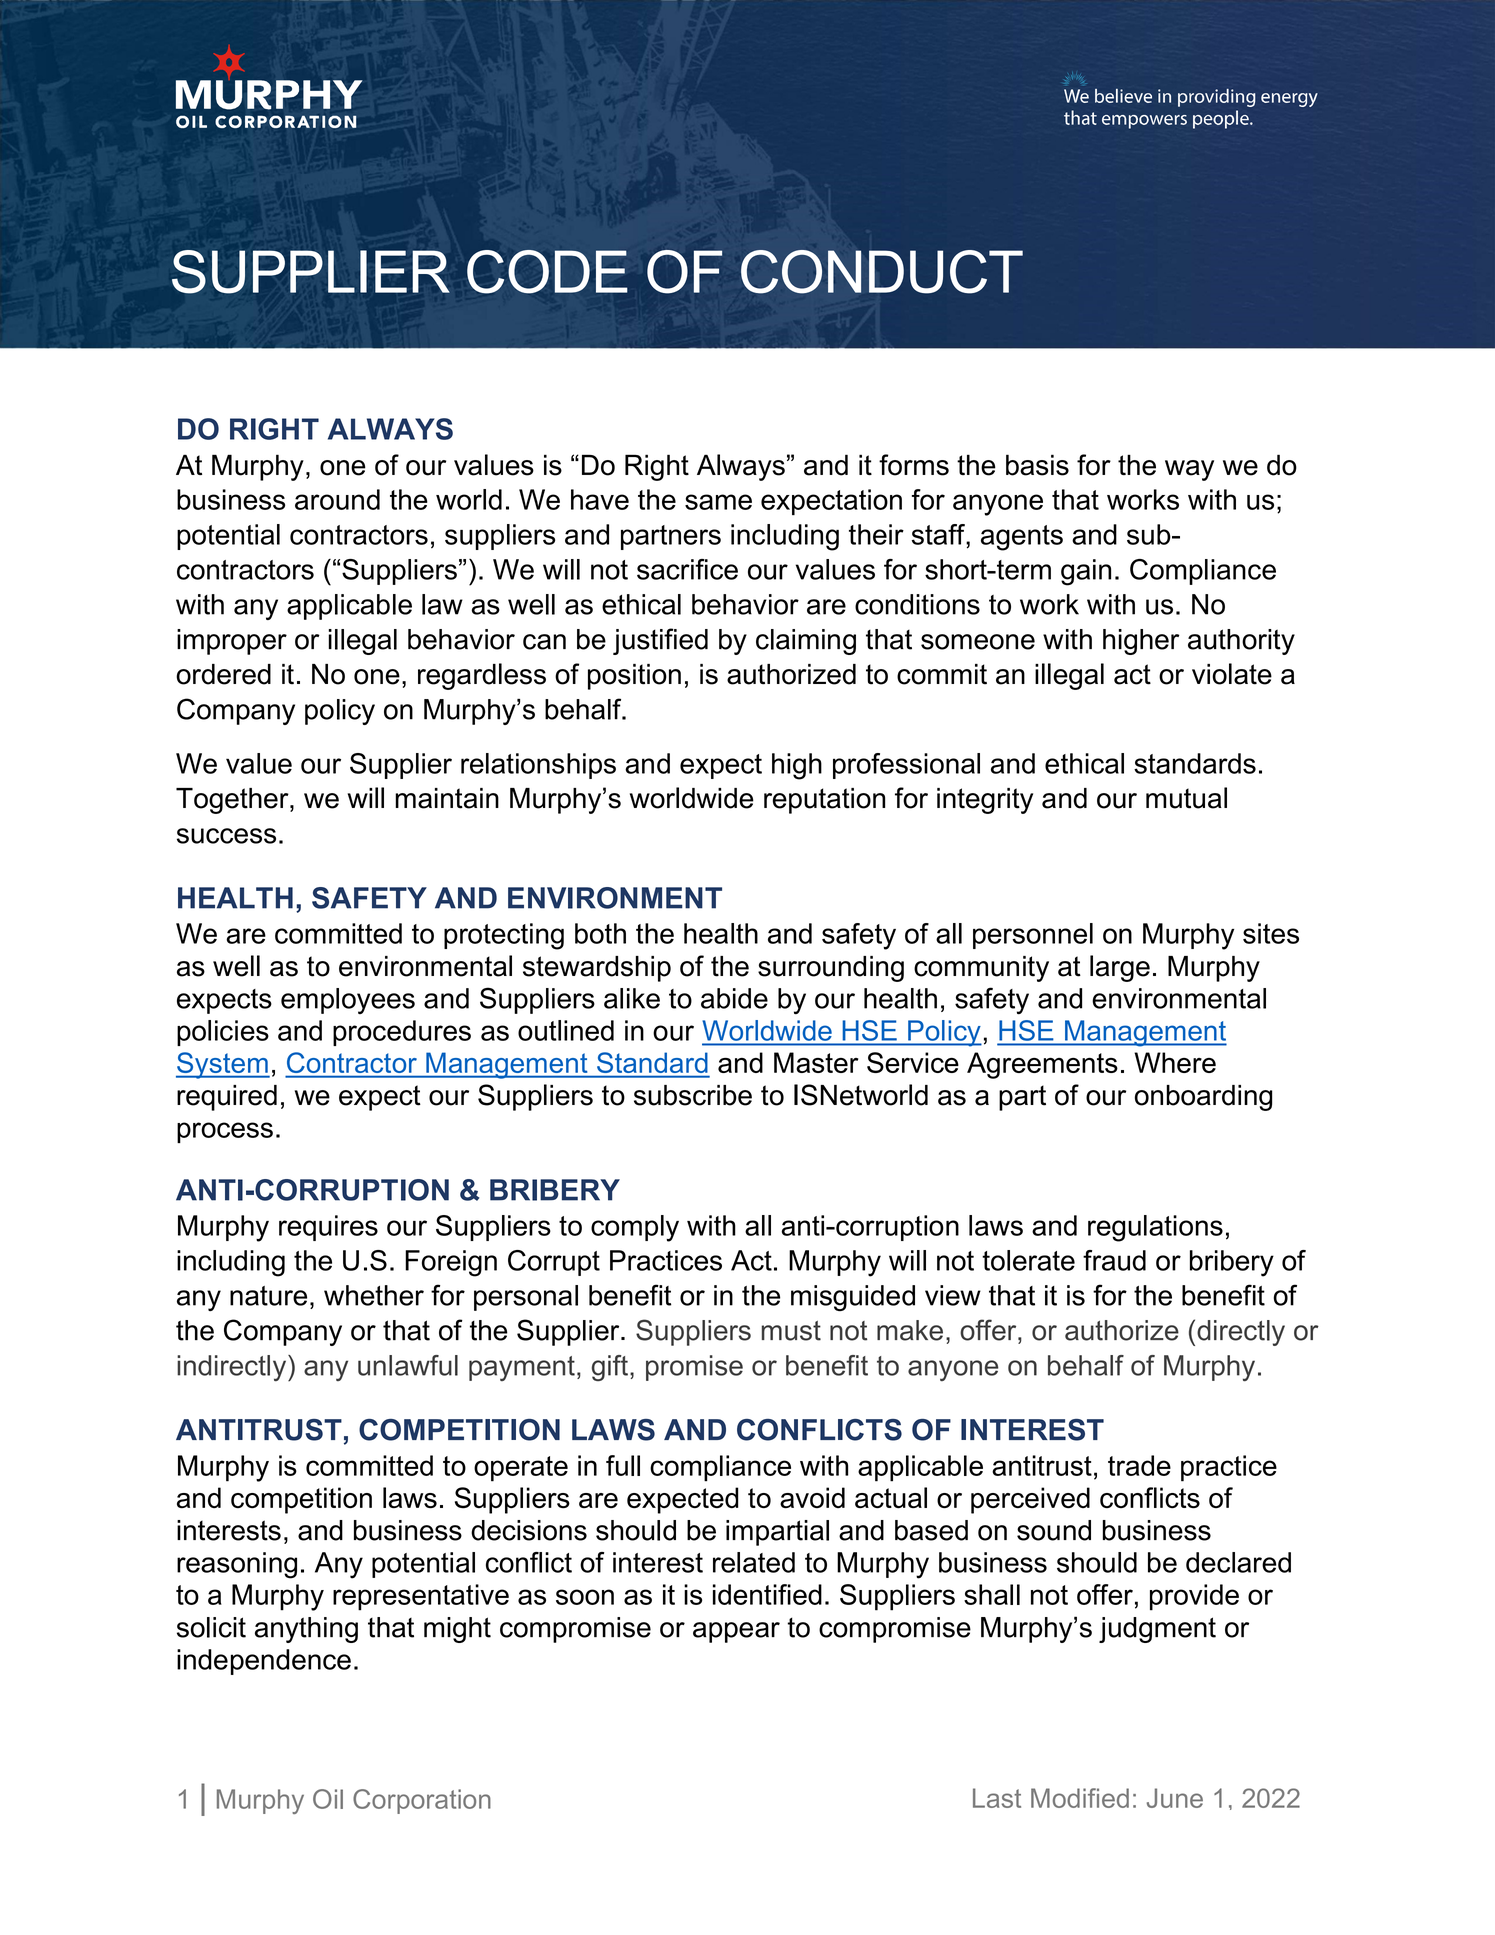  Describe the element at coordinates (547, 272) in the screenshot. I see `CODE` at that location.
